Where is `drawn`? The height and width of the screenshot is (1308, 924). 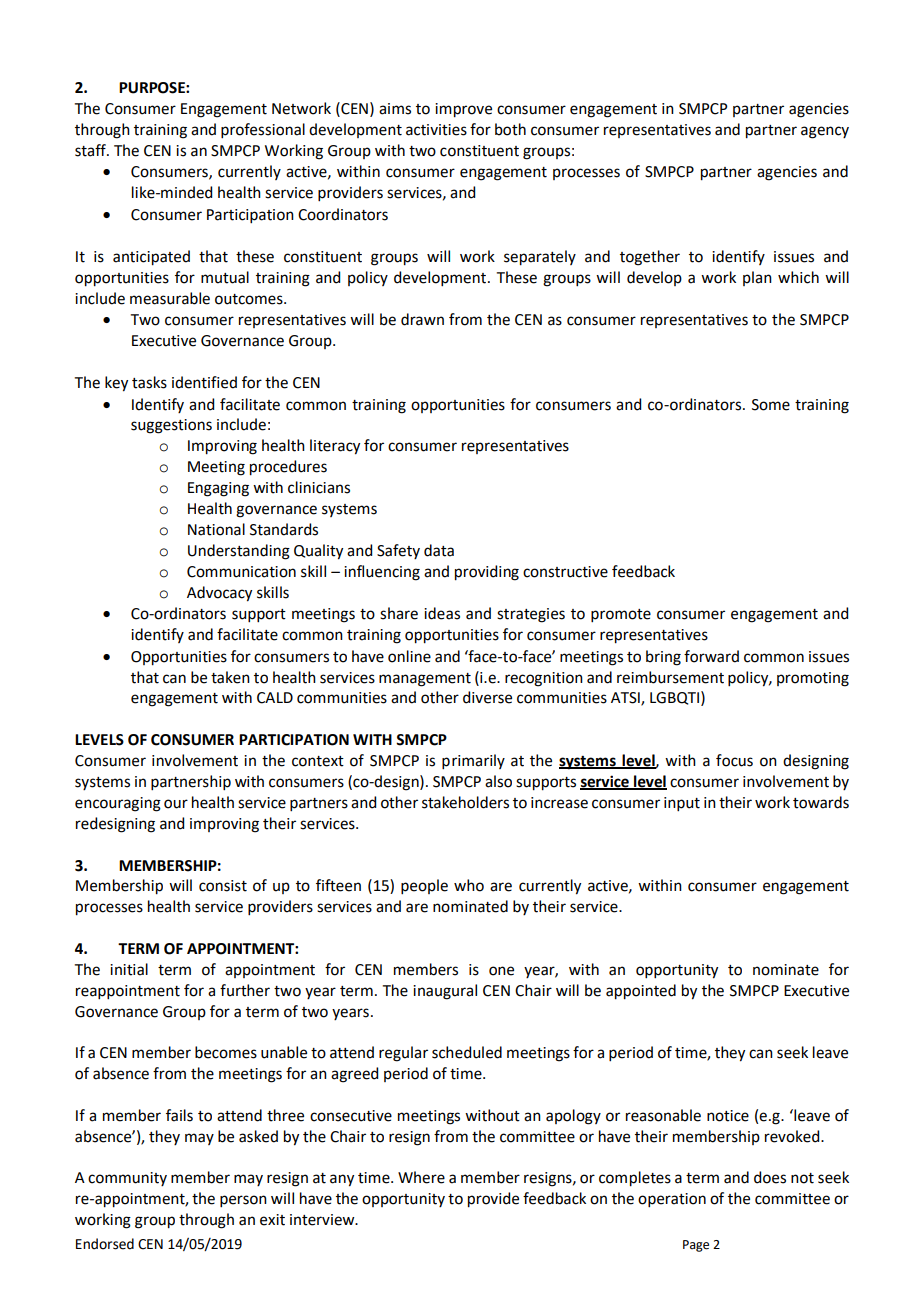
drawn is located at coordinates (422, 319).
